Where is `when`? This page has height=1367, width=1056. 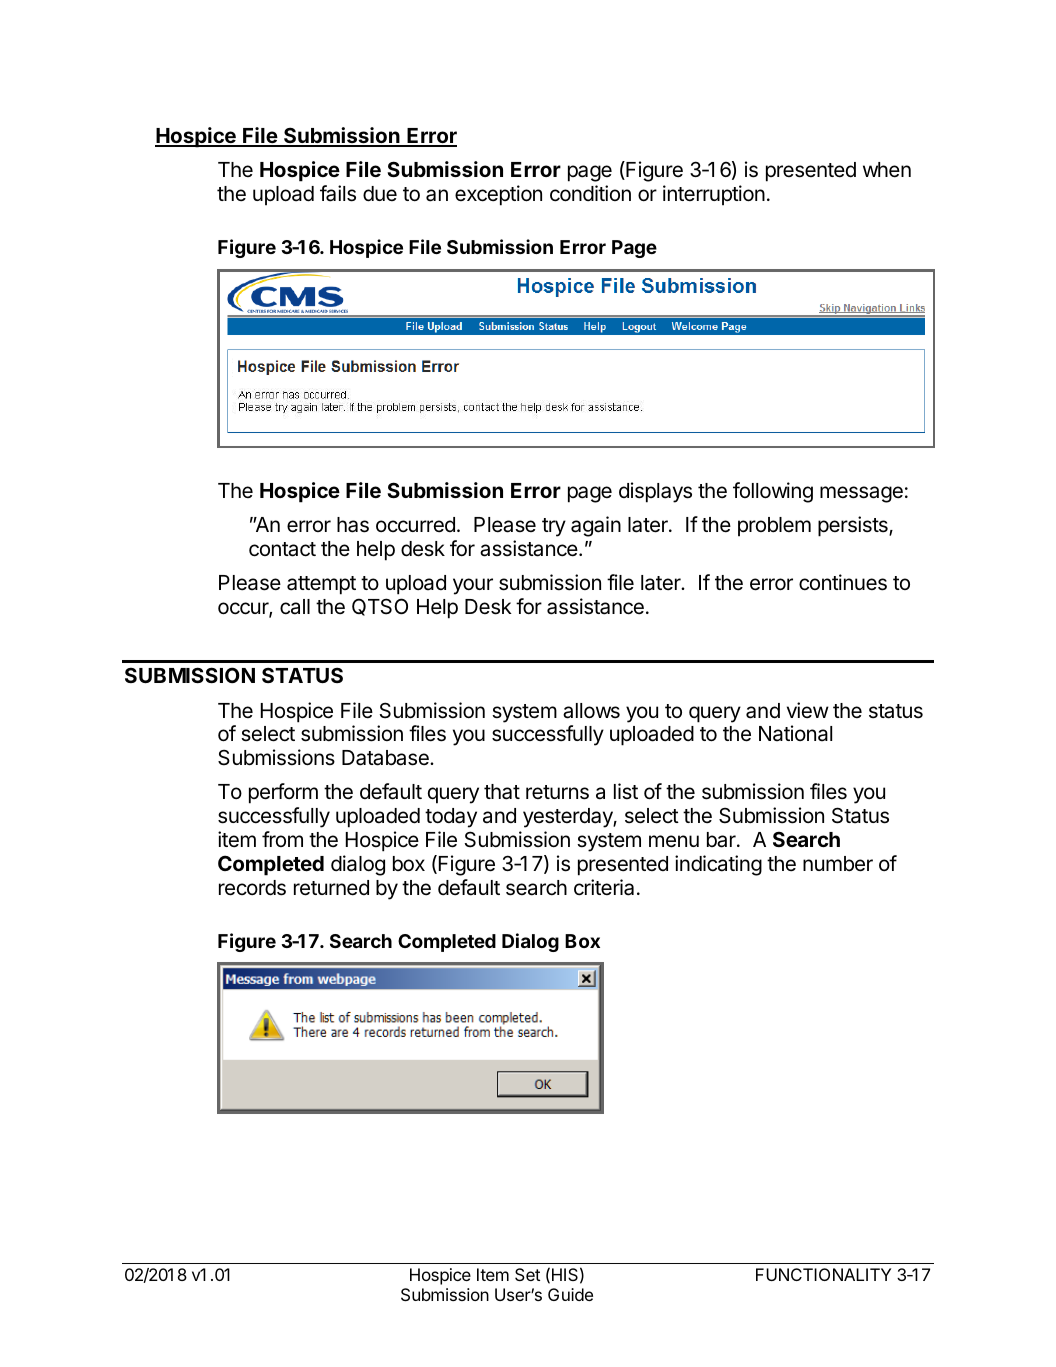
when is located at coordinates (887, 170).
